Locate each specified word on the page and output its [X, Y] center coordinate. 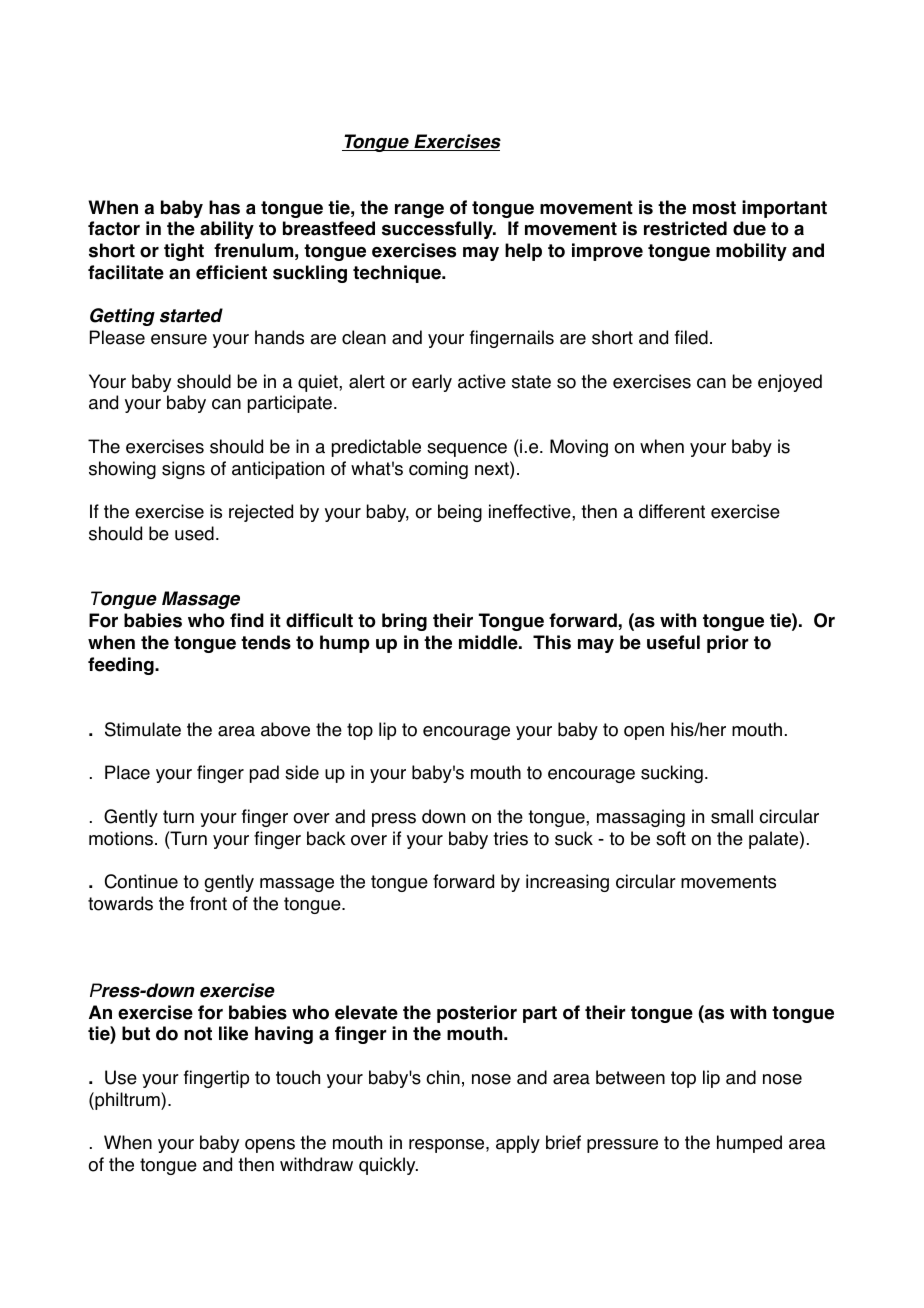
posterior [477, 1014]
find [247, 620]
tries [510, 838]
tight [184, 252]
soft [671, 838]
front [208, 903]
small [732, 816]
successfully [438, 230]
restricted [685, 228]
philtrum [127, 1101]
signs [183, 470]
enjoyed [790, 383]
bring [404, 622]
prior [727, 644]
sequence [467, 450]
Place [127, 772]
